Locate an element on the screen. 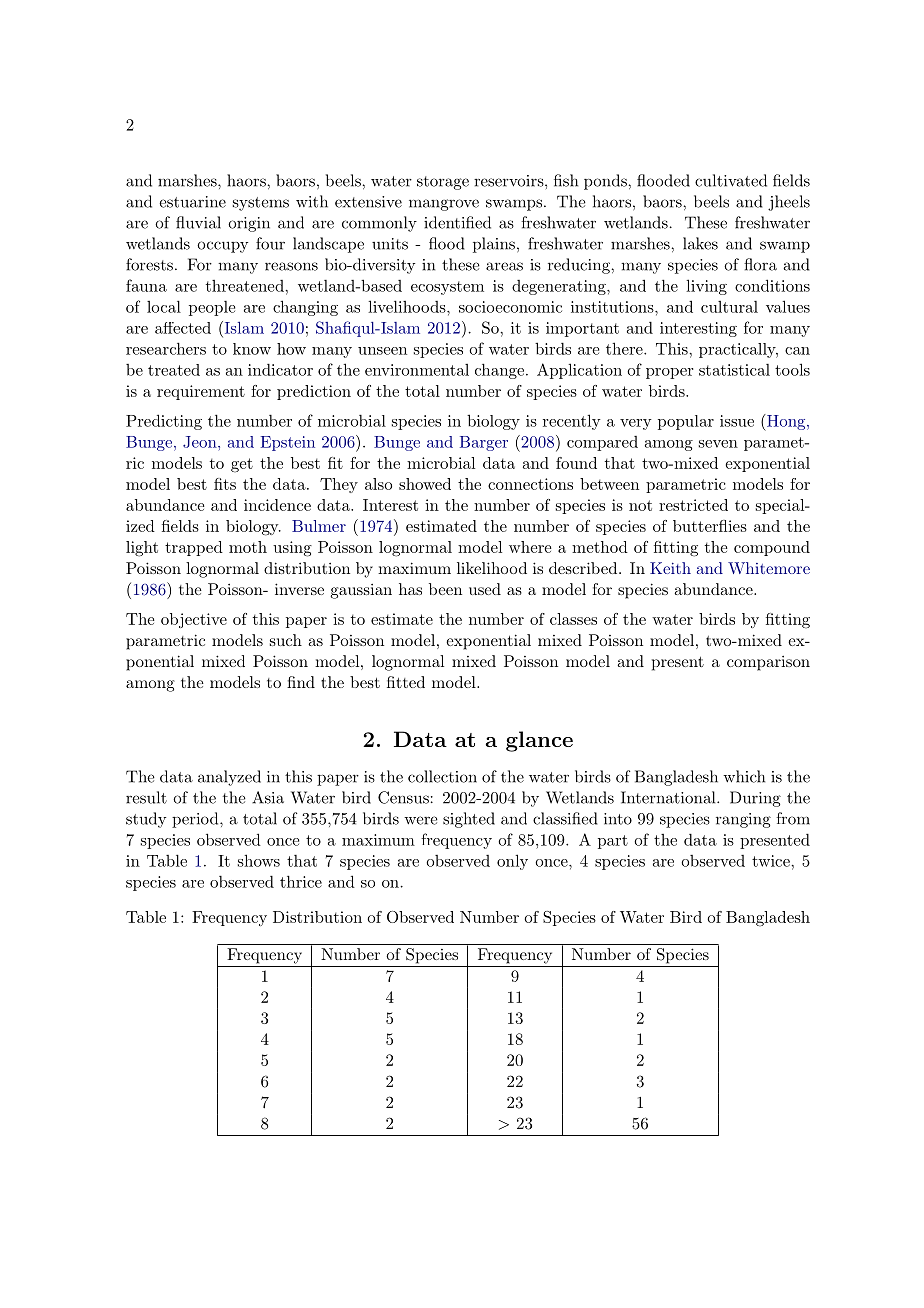 This screenshot has height=1308, width=924. sighted is located at coordinates (469, 820).
